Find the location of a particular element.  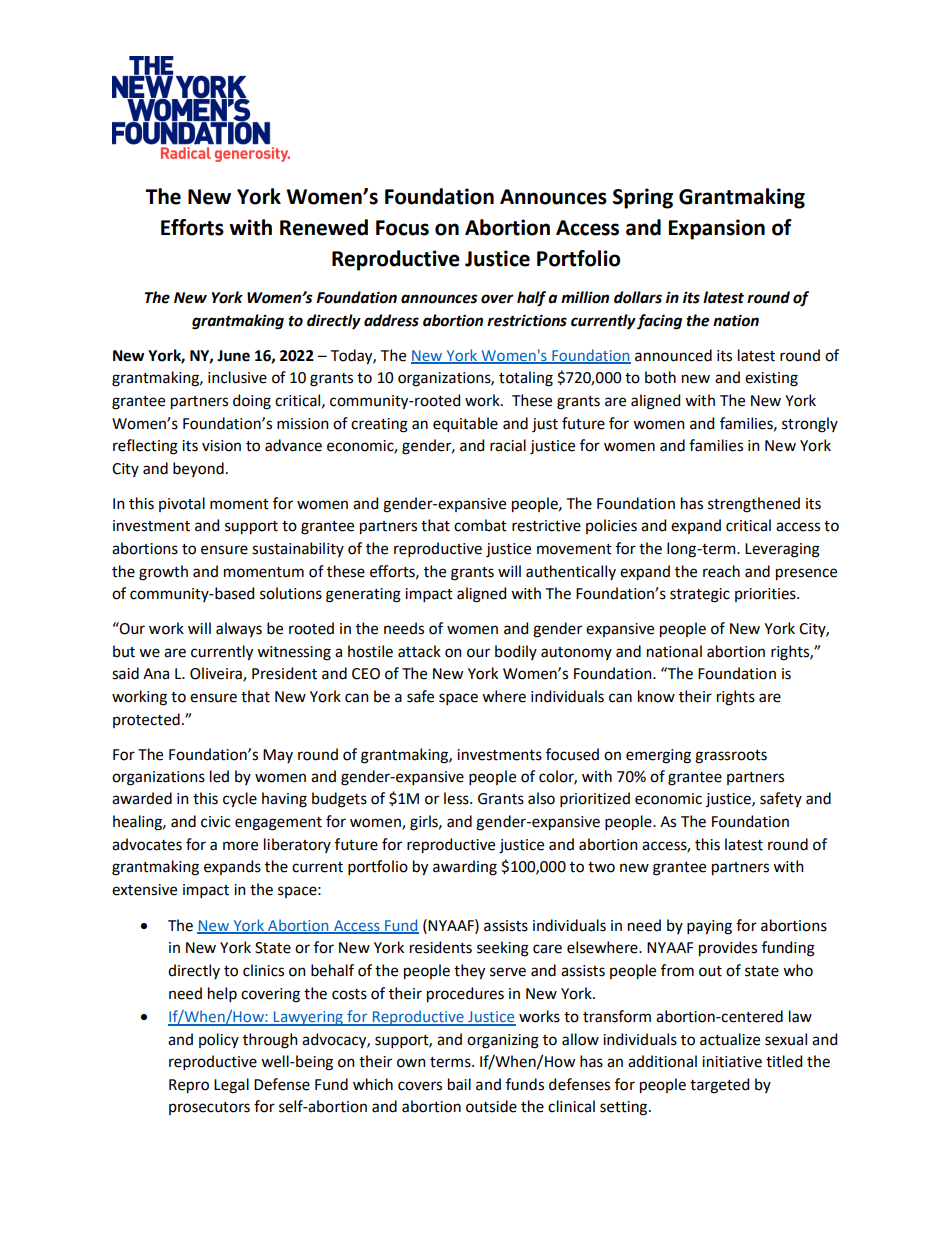

Renewed is located at coordinates (324, 227).
